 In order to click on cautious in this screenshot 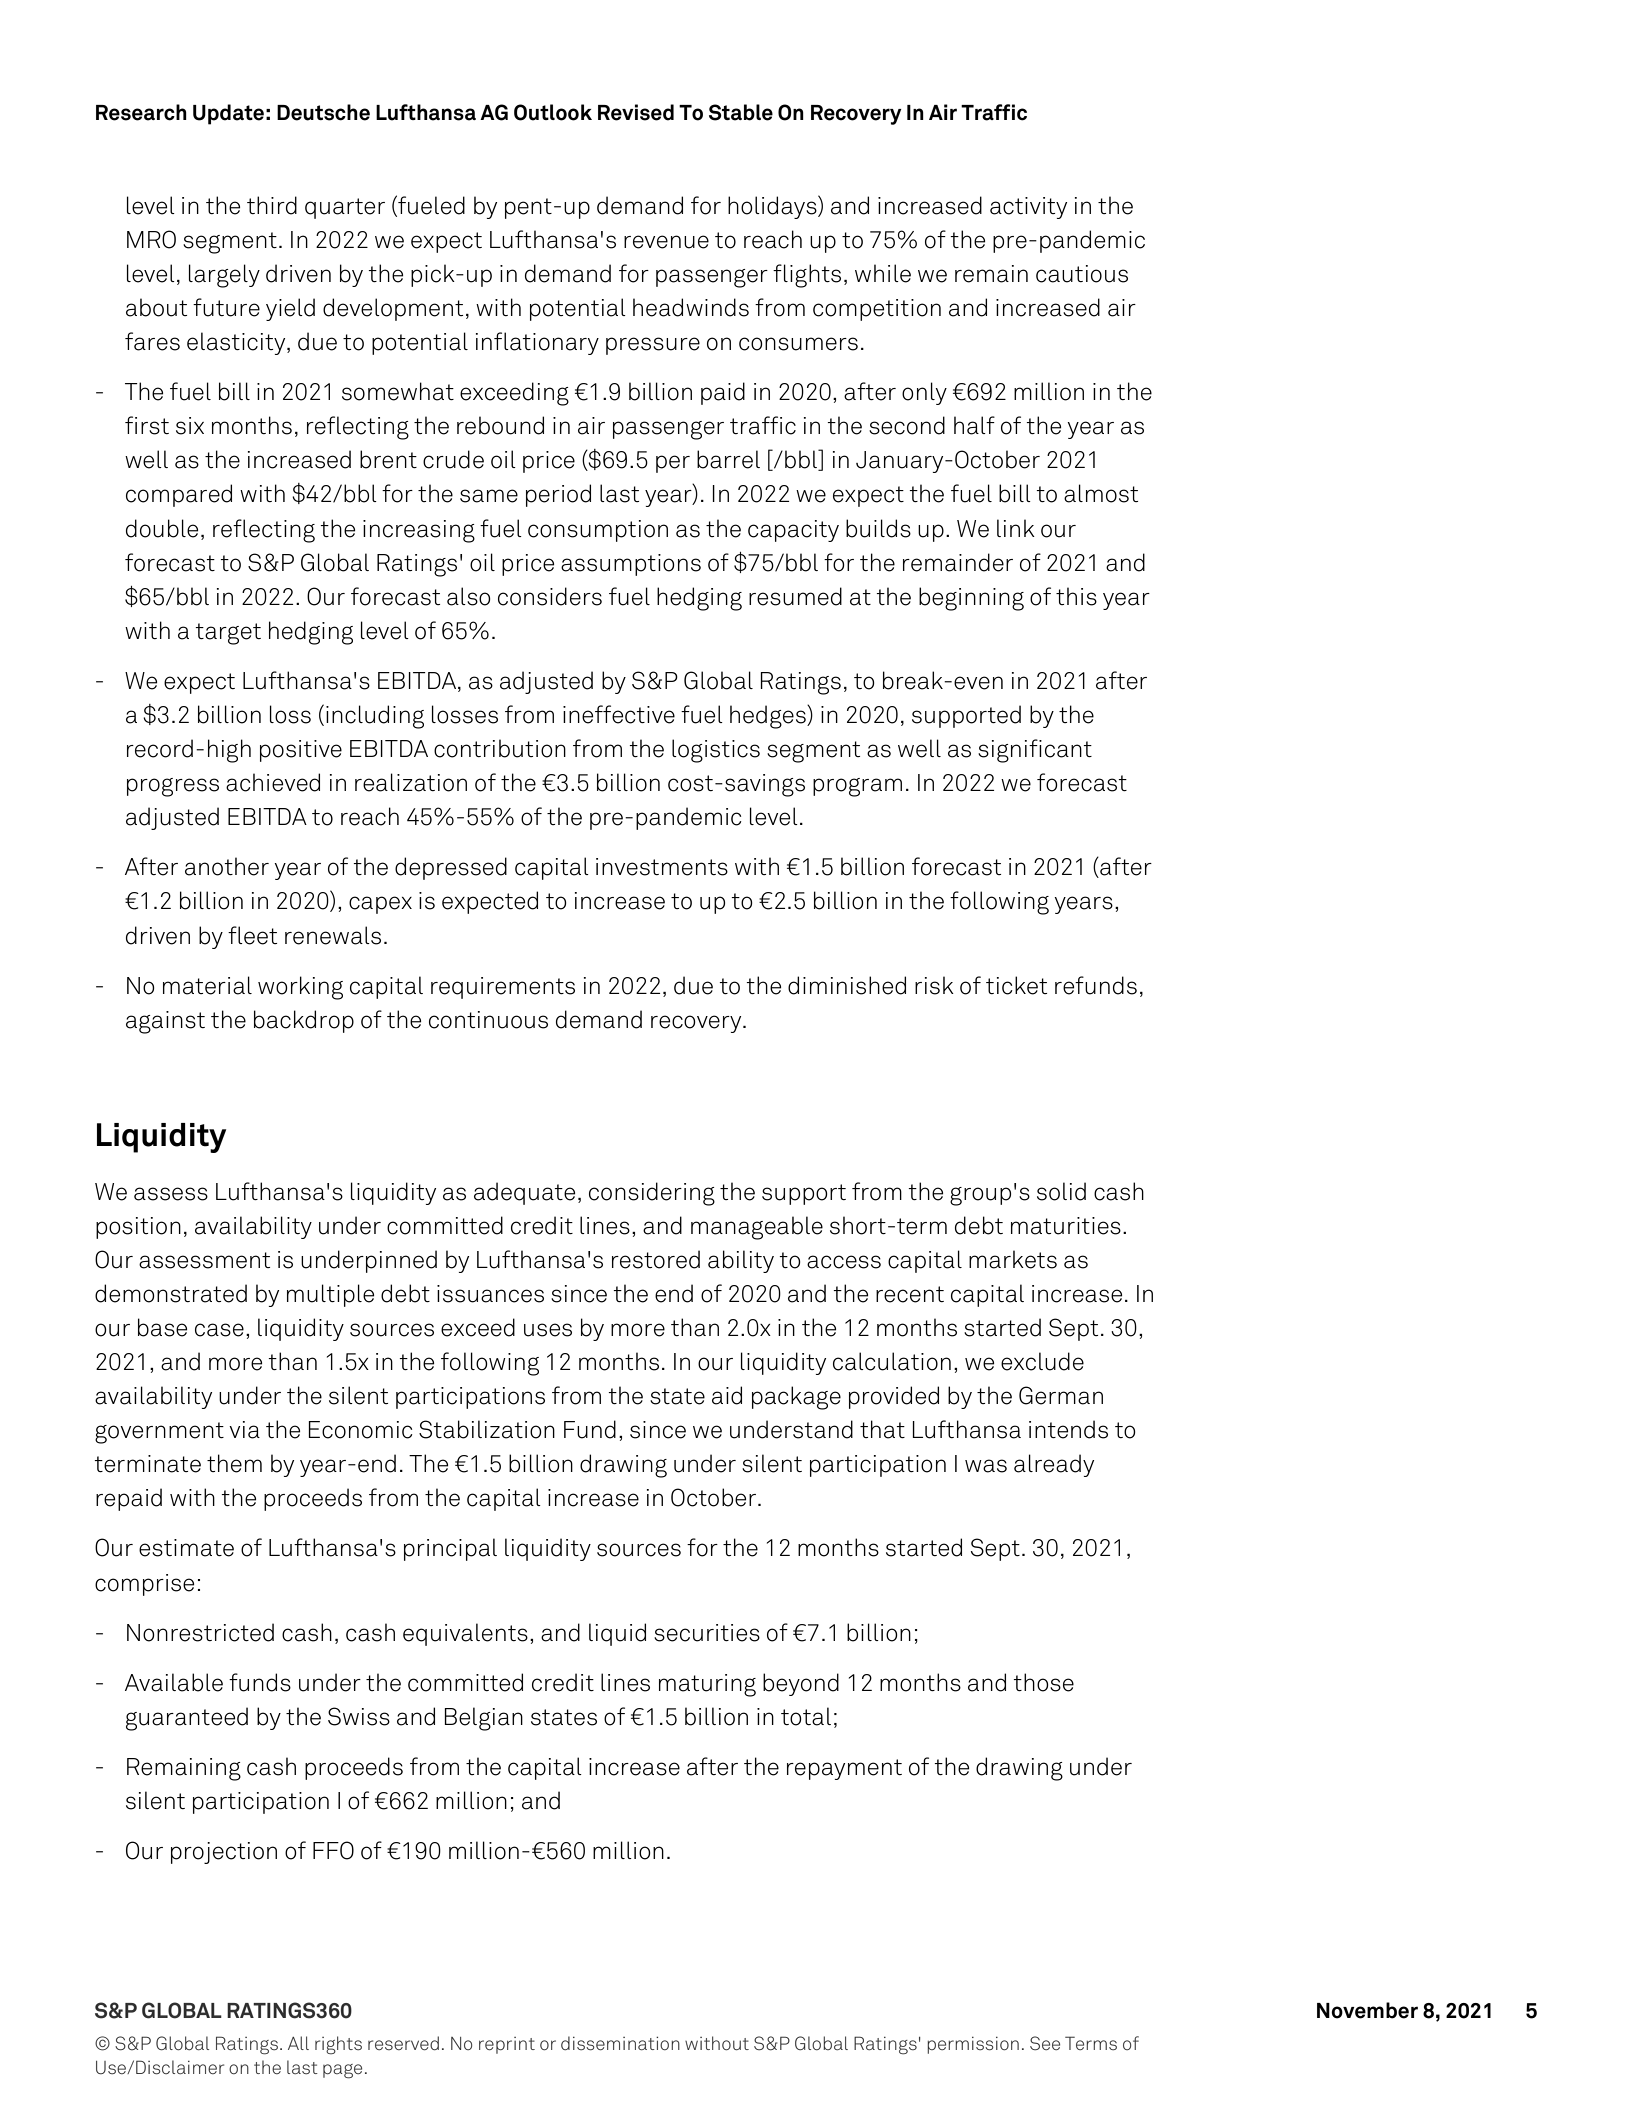, I will do `click(1082, 274)`.
